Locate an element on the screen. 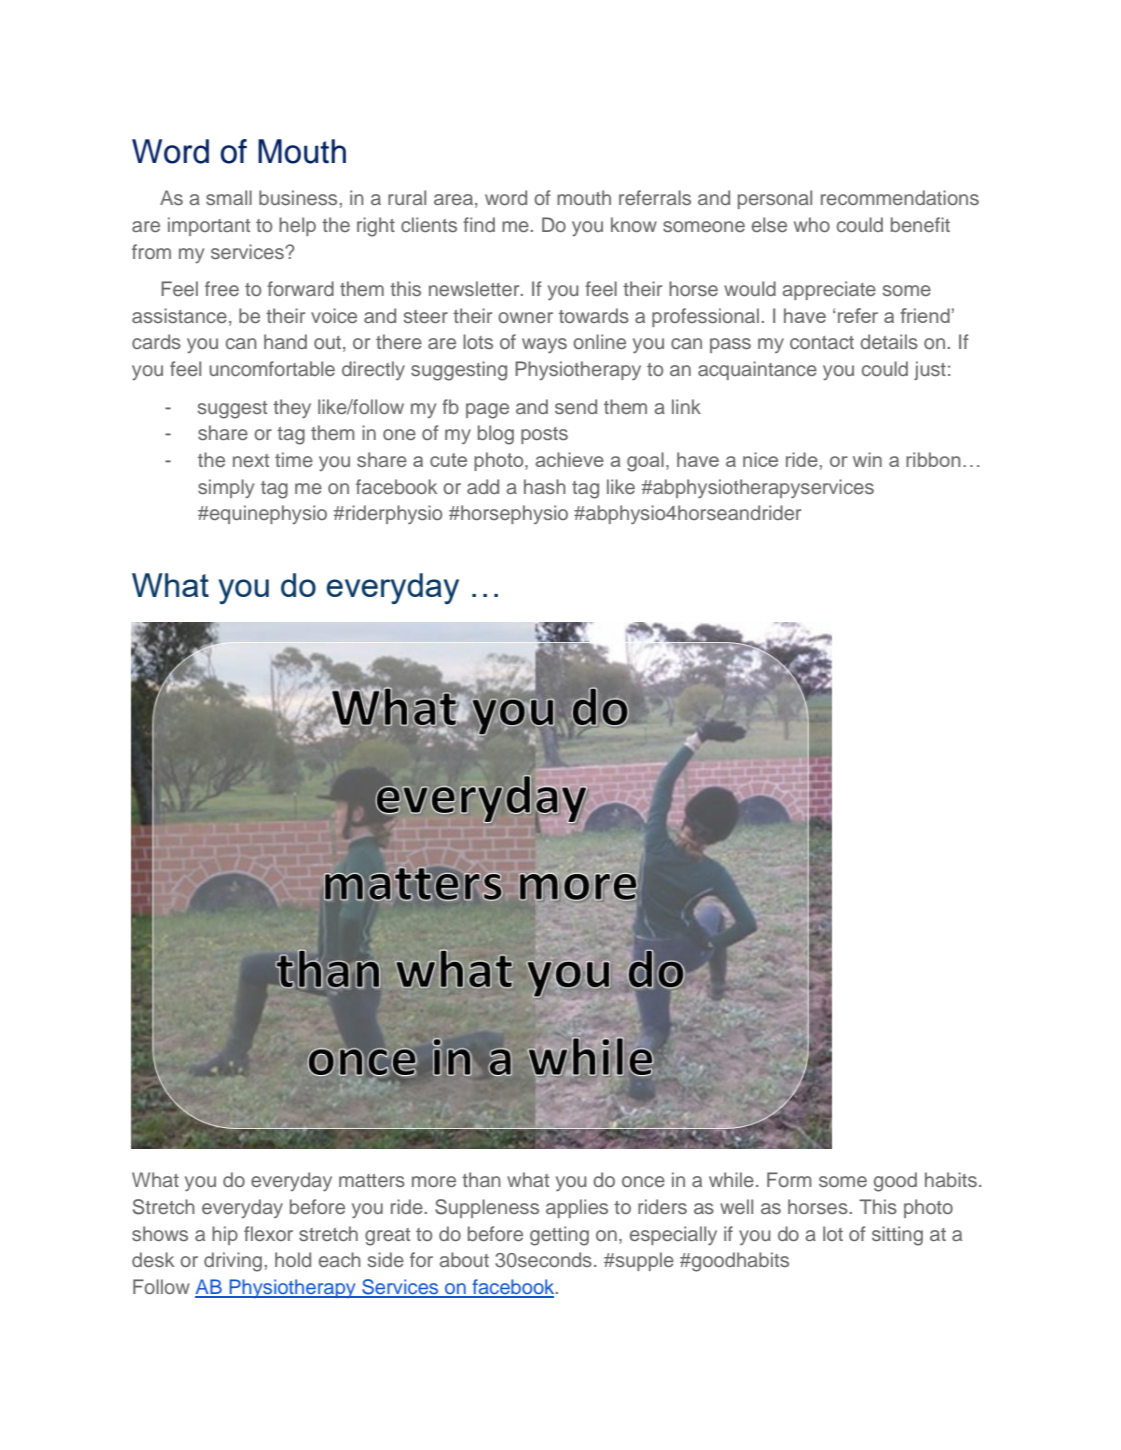 The width and height of the screenshot is (1121, 1450). nice is located at coordinates (760, 459).
